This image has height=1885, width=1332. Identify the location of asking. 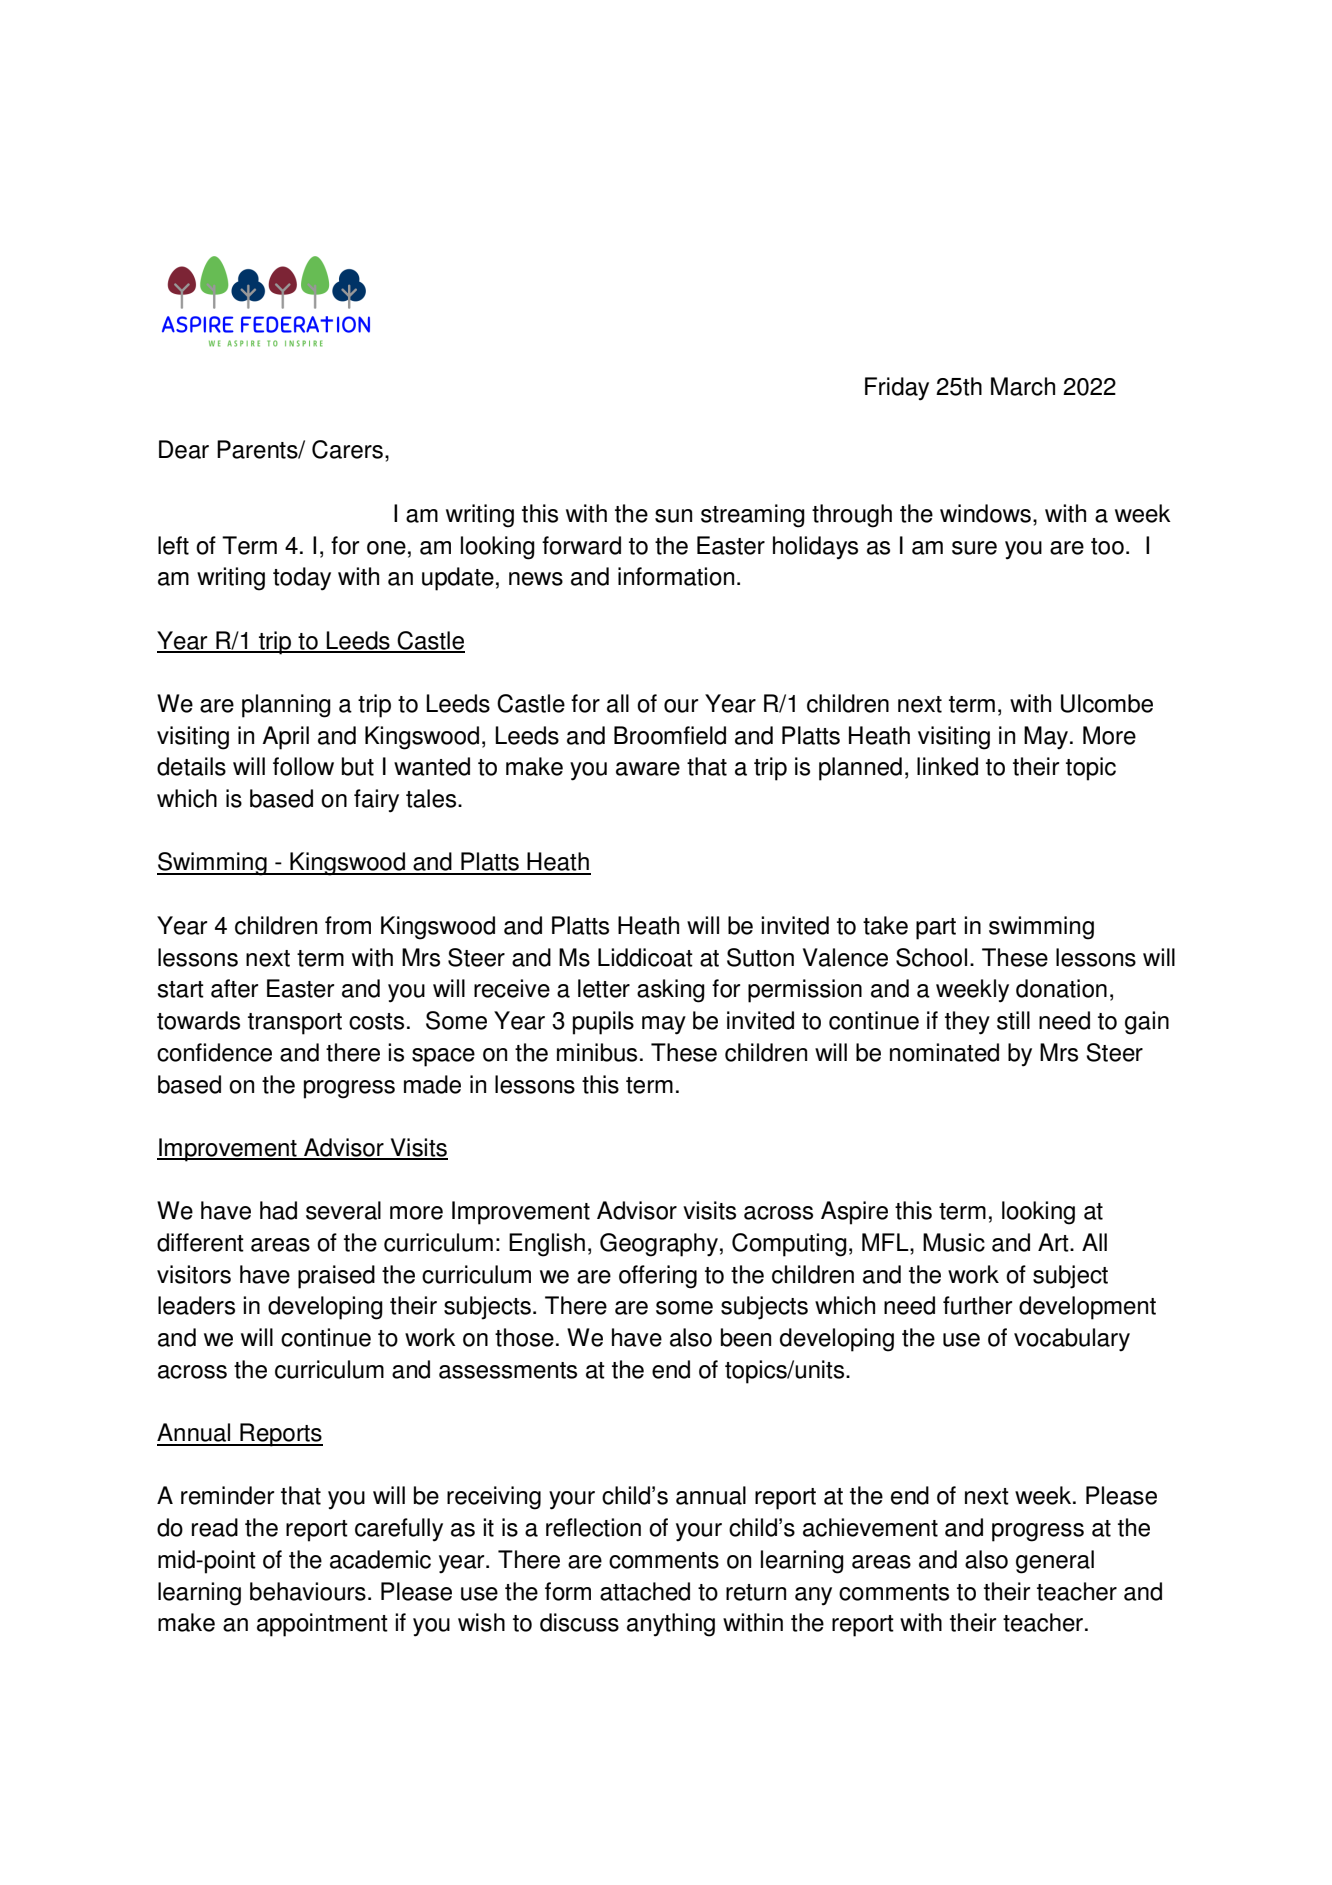
(671, 991).
